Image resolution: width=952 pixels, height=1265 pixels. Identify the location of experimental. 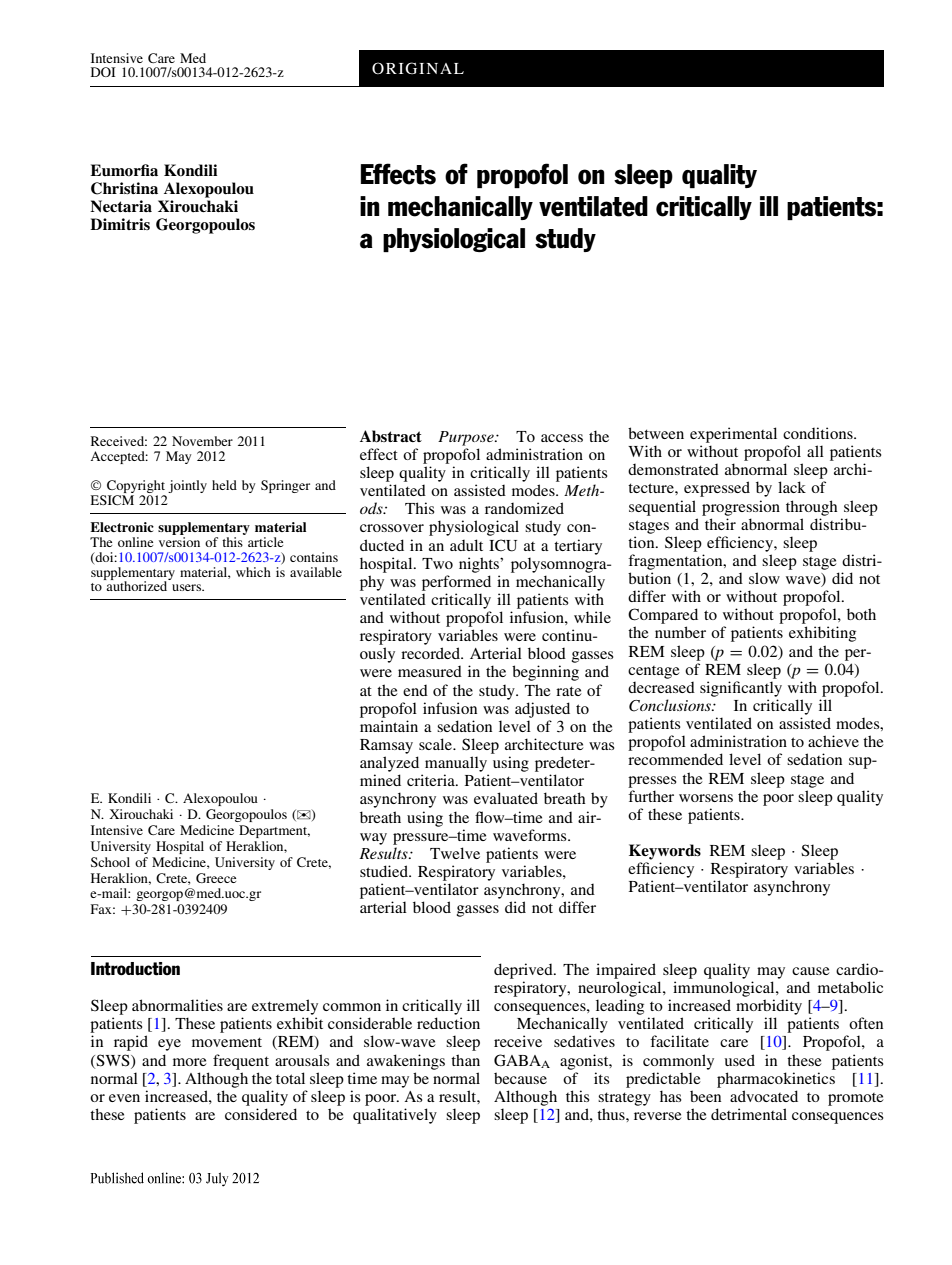
(733, 435).
